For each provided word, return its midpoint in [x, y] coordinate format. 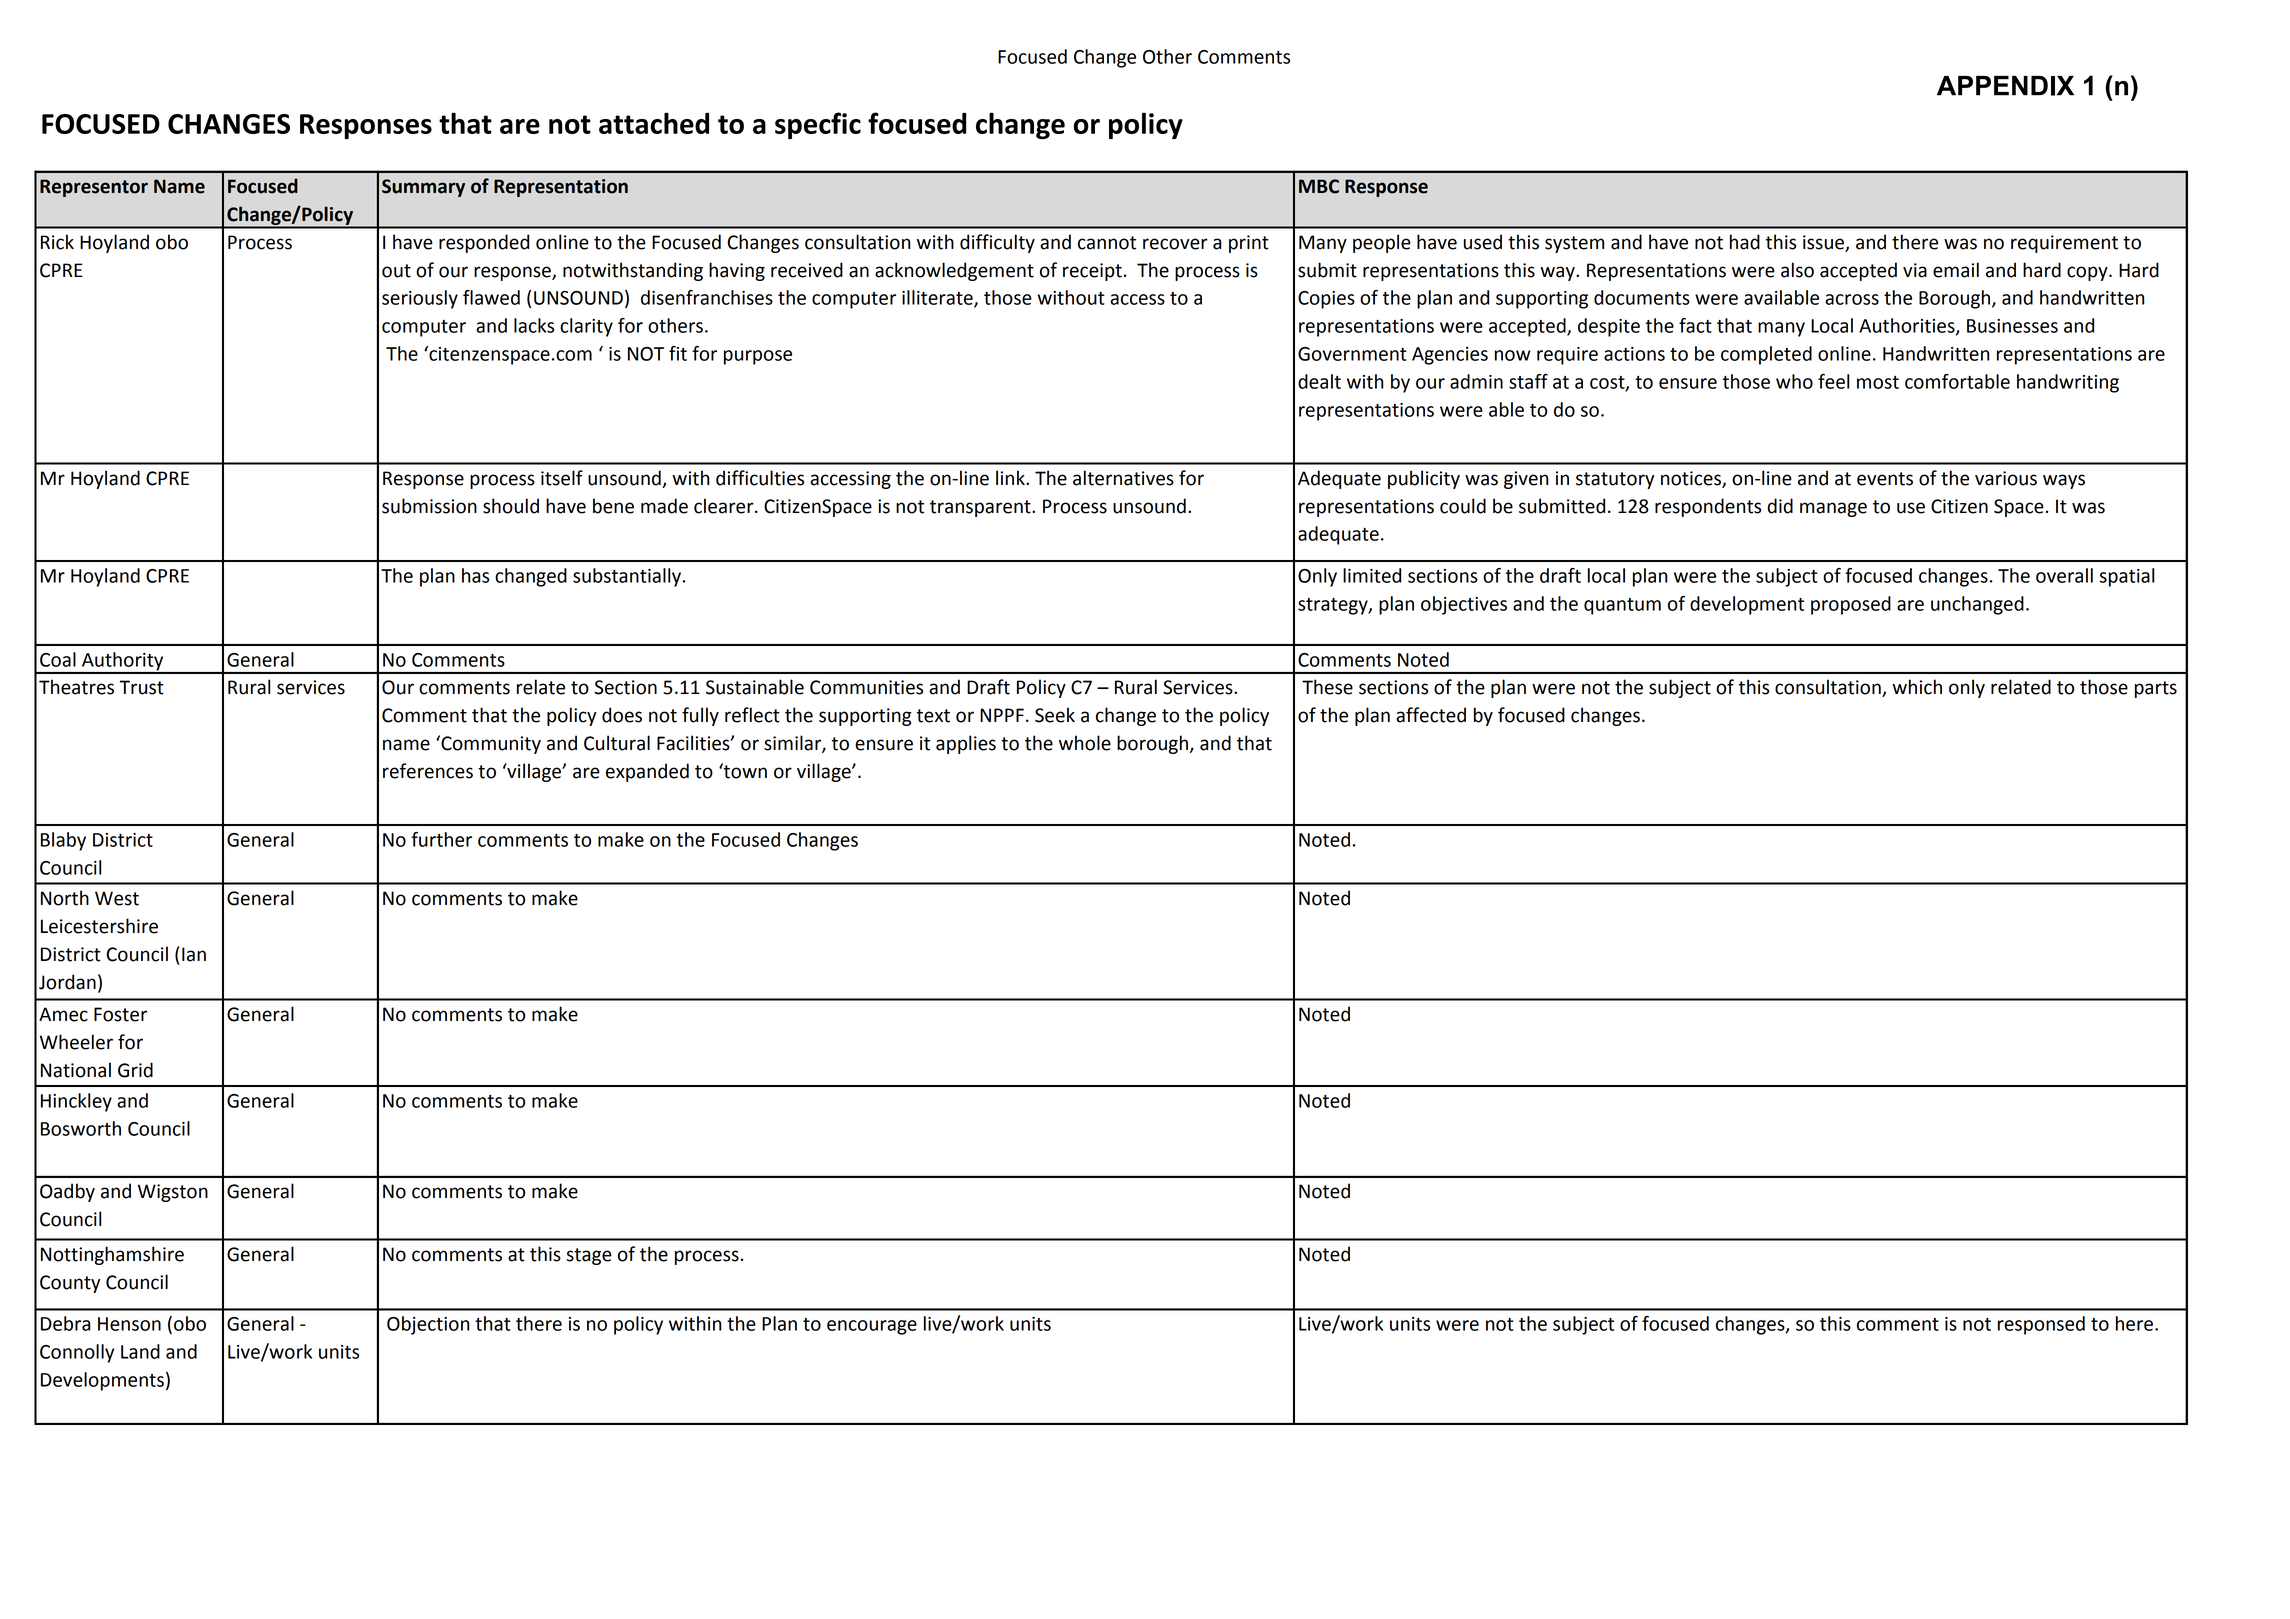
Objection [428, 1325]
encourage [872, 1327]
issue [1824, 243]
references [428, 771]
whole [1085, 743]
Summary [423, 188]
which [1917, 687]
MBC [1319, 186]
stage [589, 1256]
